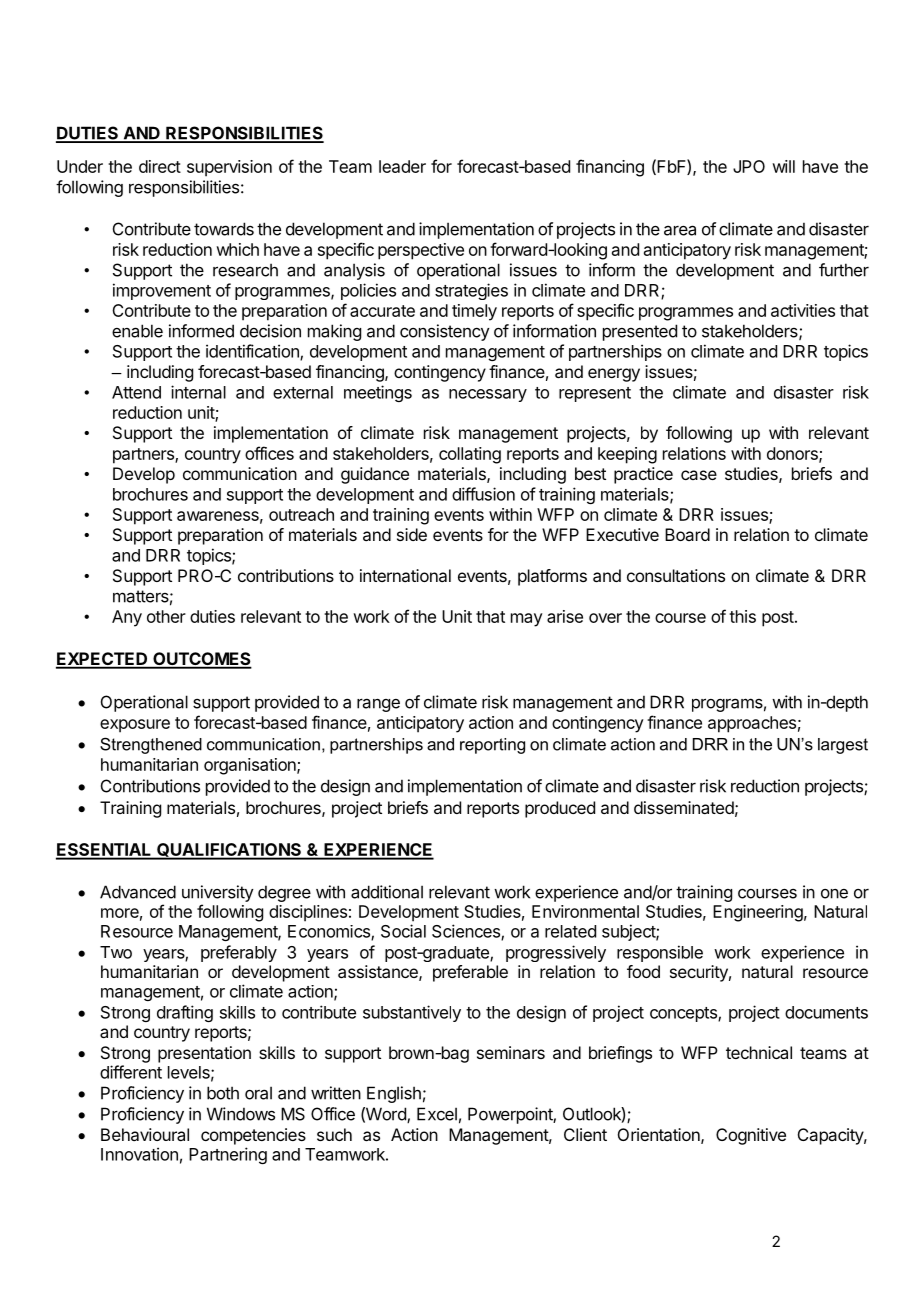 The height and width of the screenshot is (1308, 924). Describe the element at coordinates (301, 514) in the screenshot. I see `outreach` at that location.
